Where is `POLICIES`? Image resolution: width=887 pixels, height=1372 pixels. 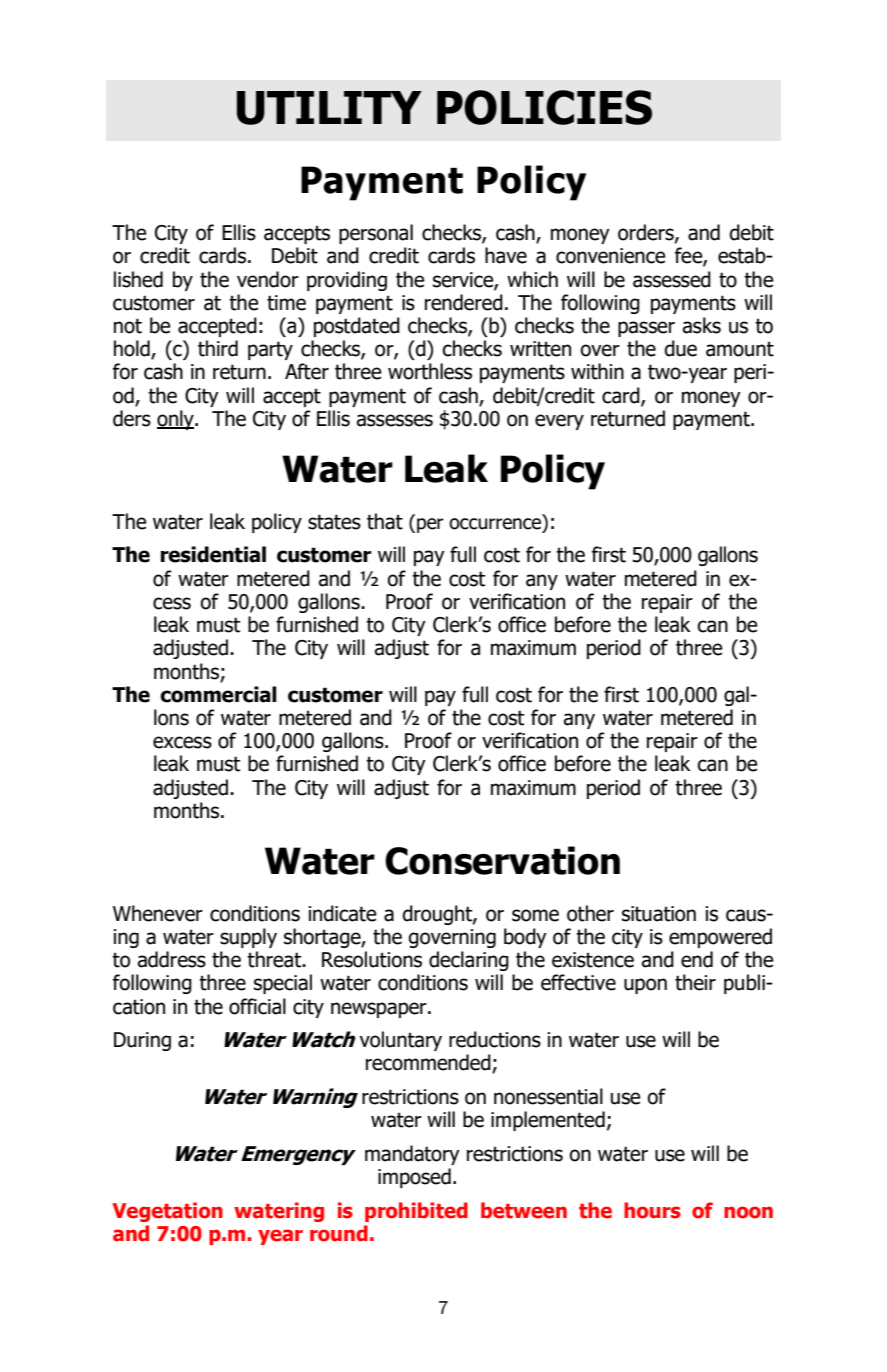
POLICIES is located at coordinates (544, 107).
